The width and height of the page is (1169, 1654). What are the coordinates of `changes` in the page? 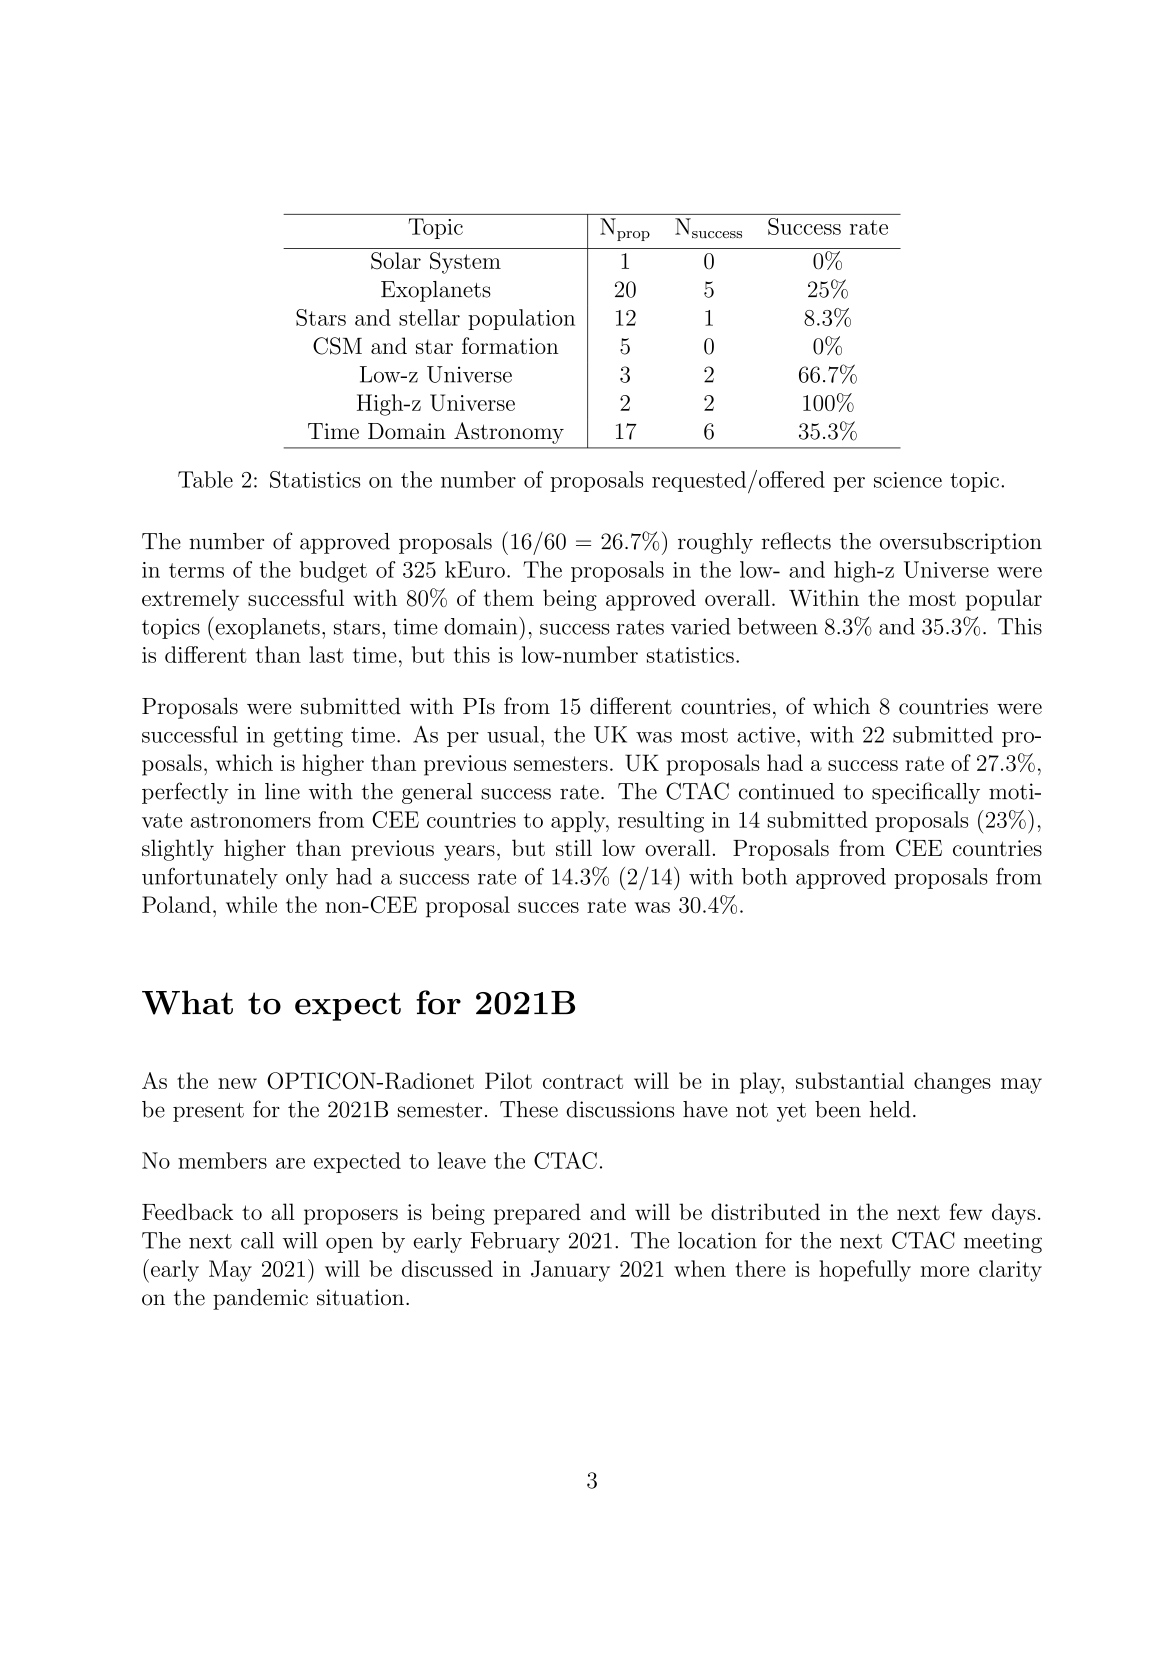 It's located at (952, 1083).
